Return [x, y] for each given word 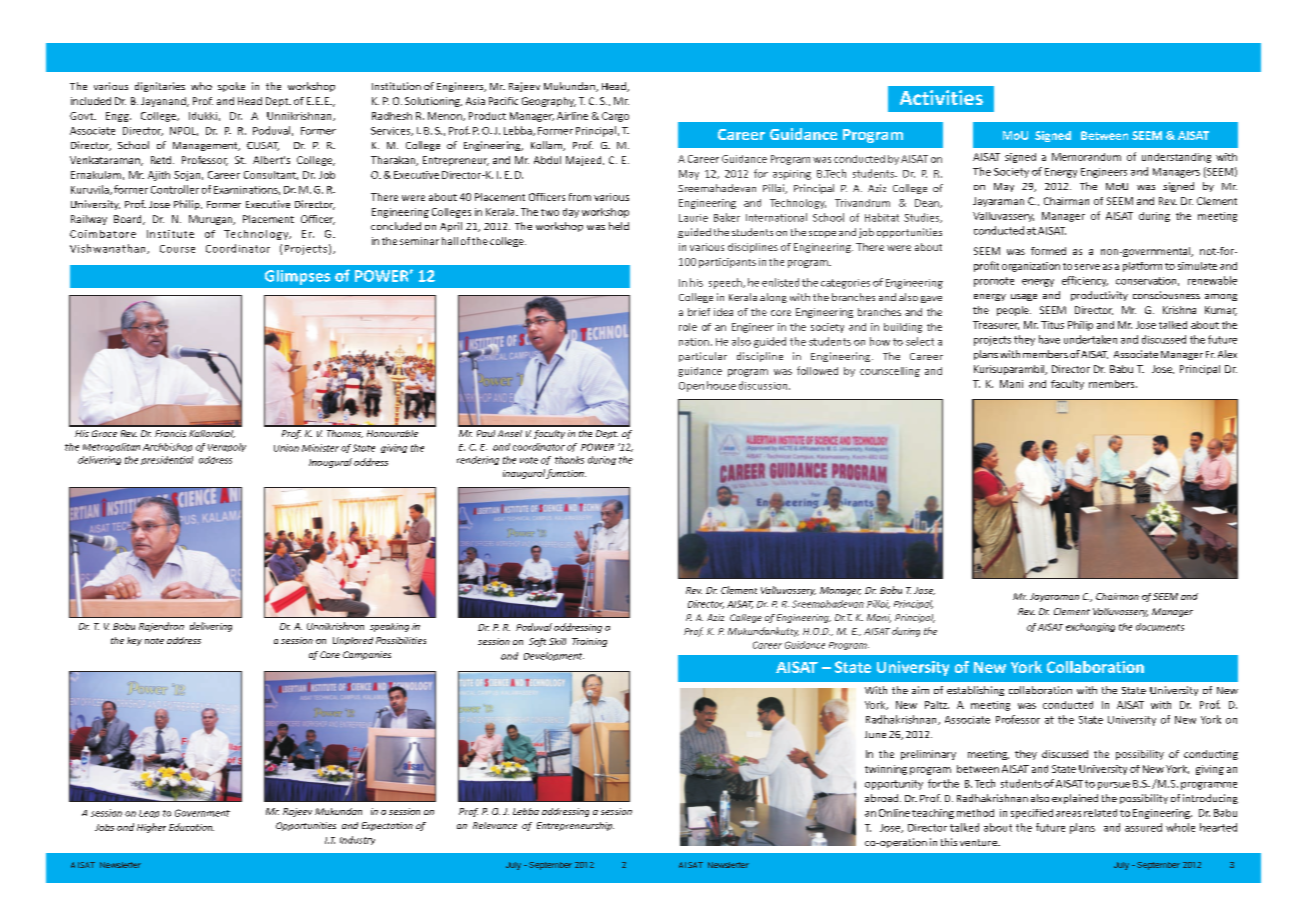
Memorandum [1086, 157]
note [154, 641]
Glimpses [297, 277]
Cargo [615, 117]
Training [589, 642]
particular [703, 357]
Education [191, 827]
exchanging [1090, 627]
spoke [231, 87]
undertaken [1090, 339]
